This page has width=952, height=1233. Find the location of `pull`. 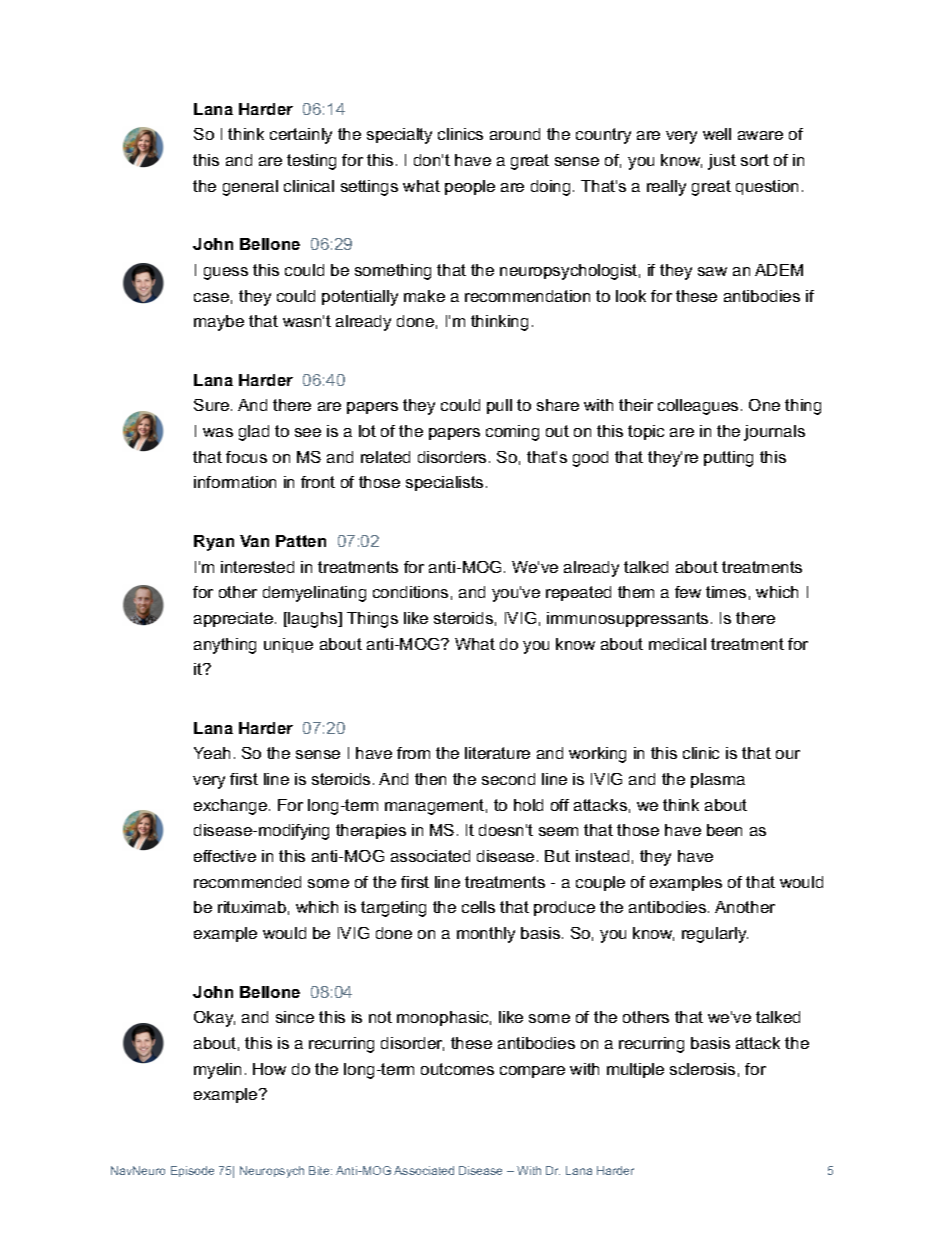

pull is located at coordinates (499, 406).
